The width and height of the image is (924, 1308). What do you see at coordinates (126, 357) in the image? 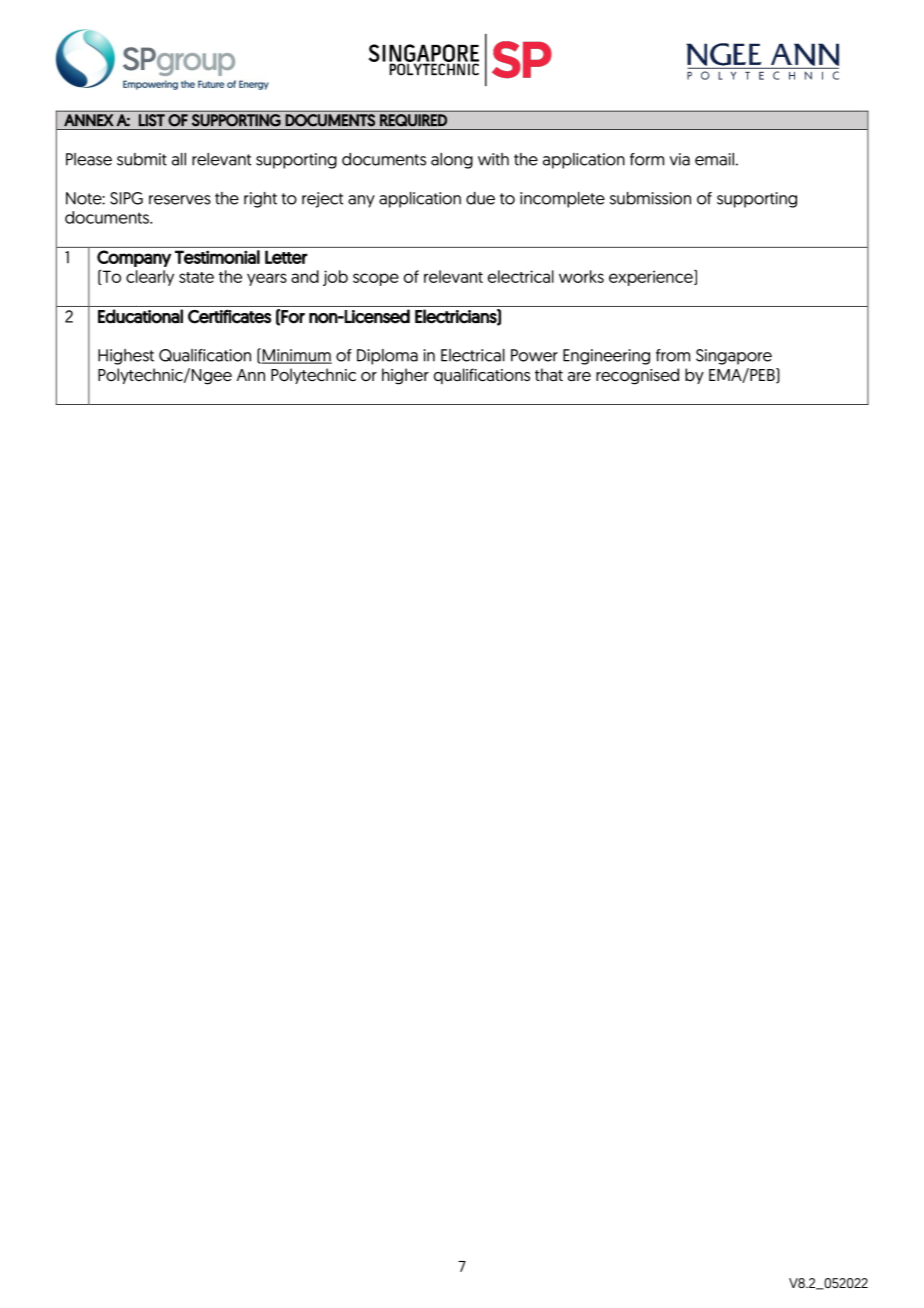
I see `Highest` at bounding box center [126, 357].
